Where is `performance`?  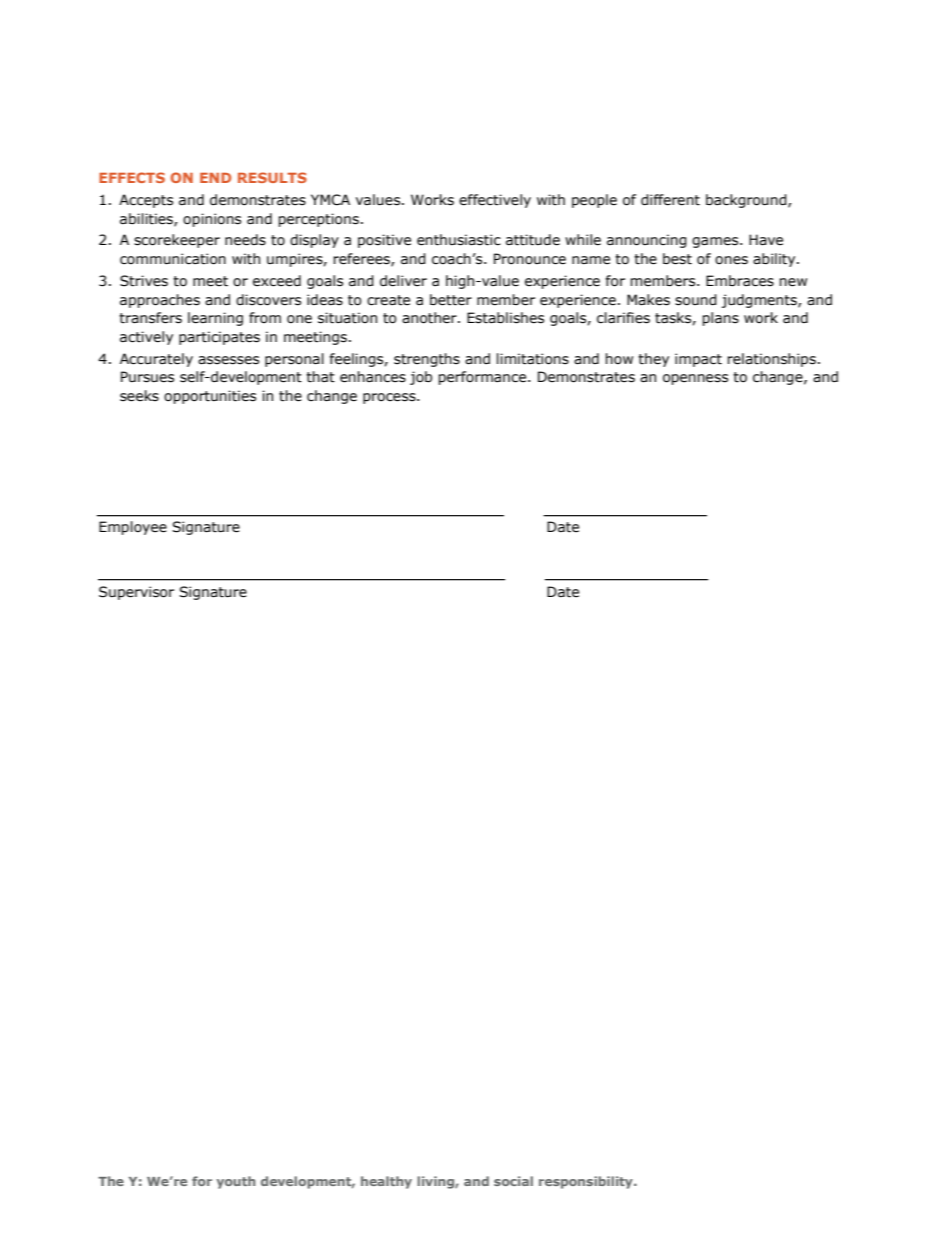 performance is located at coordinates (483, 378).
